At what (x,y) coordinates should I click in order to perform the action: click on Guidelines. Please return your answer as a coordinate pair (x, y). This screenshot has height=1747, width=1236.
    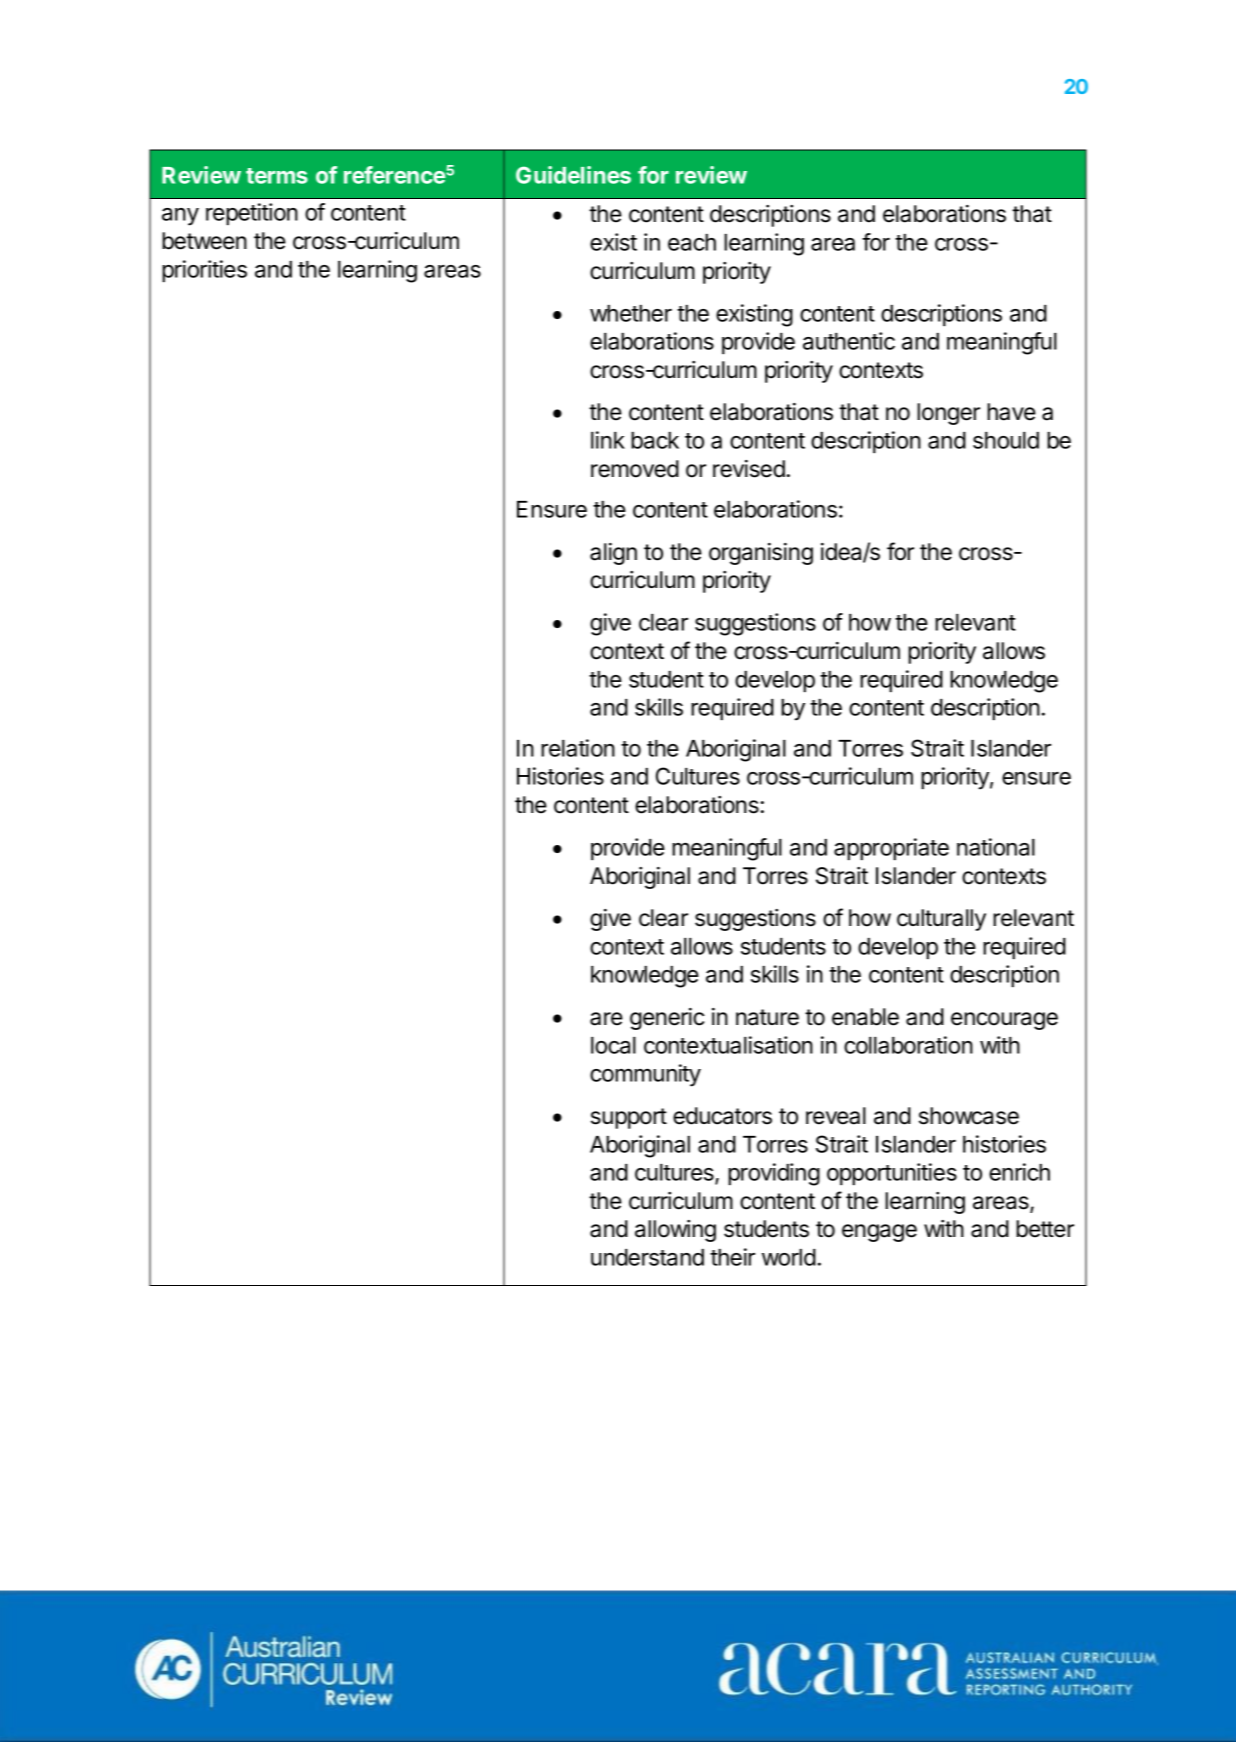
    Looking at the image, I should click on (573, 175).
